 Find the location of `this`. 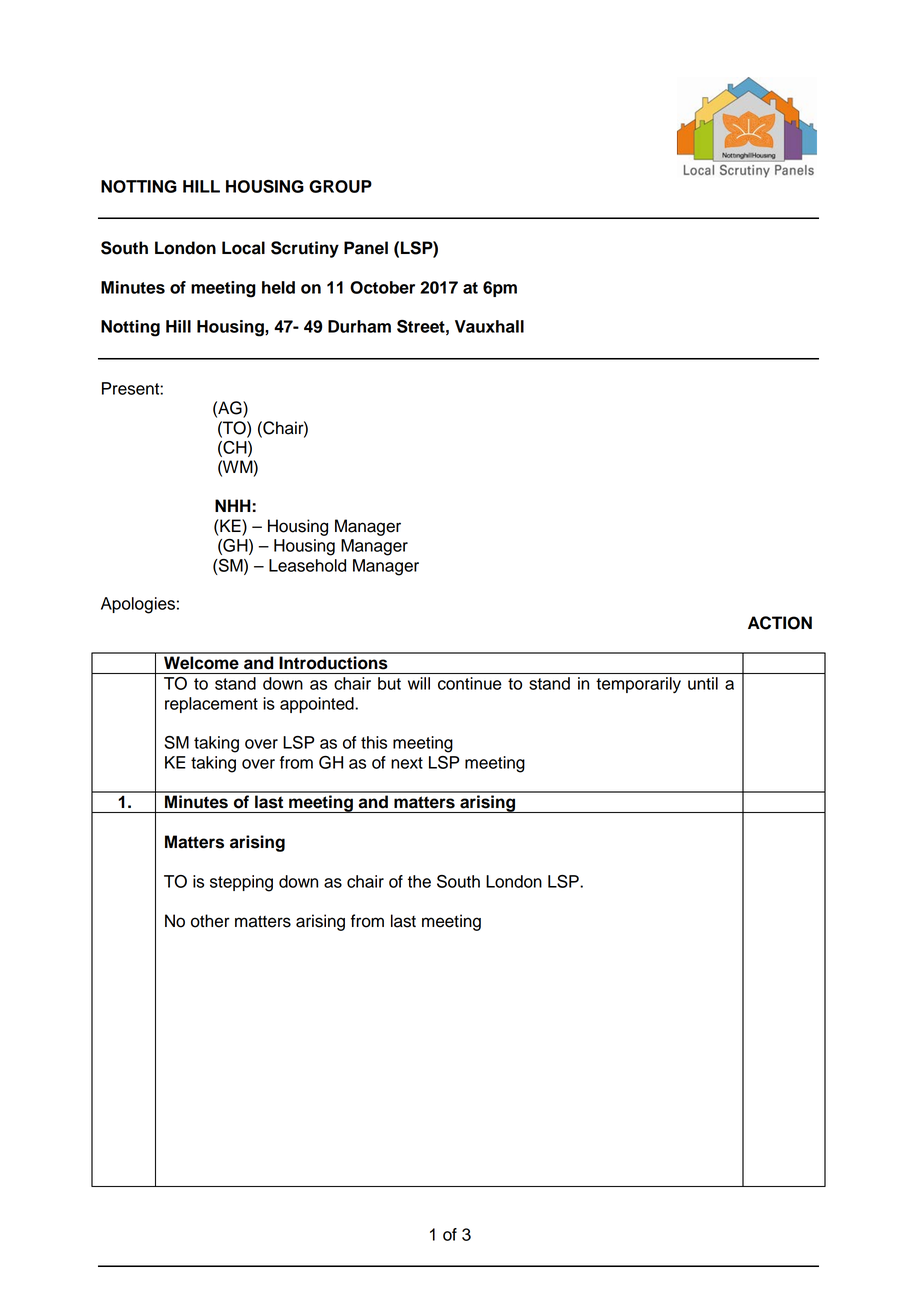

this is located at coordinates (374, 742).
